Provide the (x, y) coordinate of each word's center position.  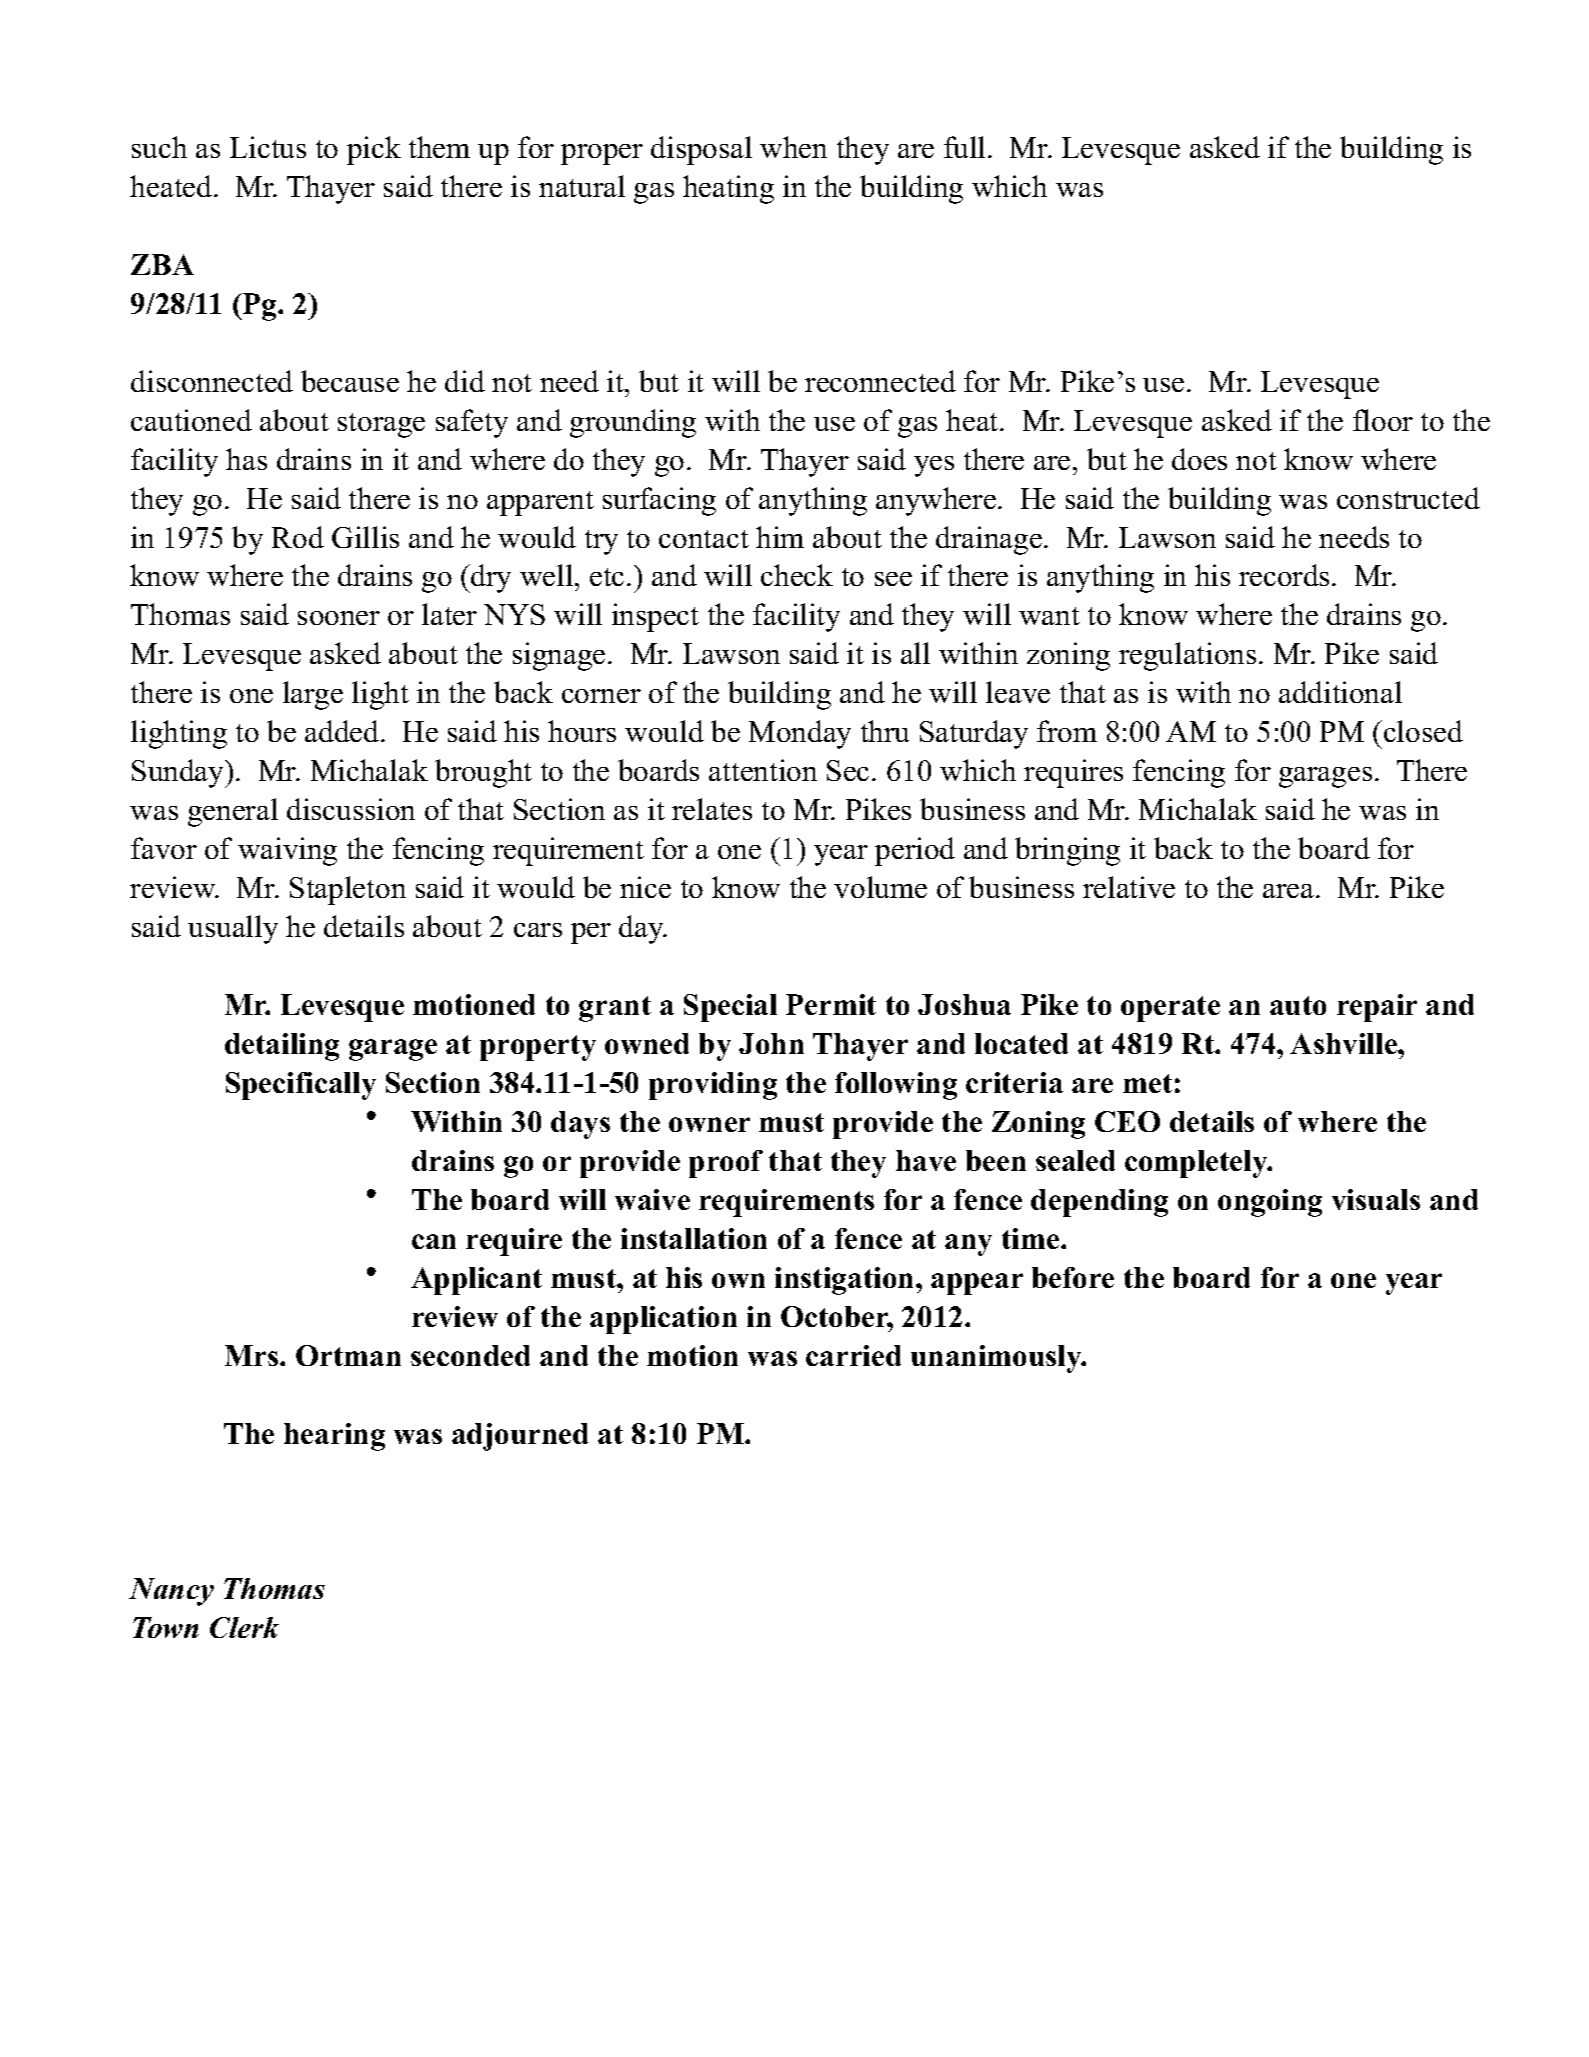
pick (374, 150)
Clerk (244, 1627)
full (964, 147)
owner (709, 1124)
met (1147, 1083)
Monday (800, 734)
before (1073, 1277)
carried (853, 1355)
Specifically (301, 1086)
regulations (1187, 656)
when (793, 147)
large (313, 695)
